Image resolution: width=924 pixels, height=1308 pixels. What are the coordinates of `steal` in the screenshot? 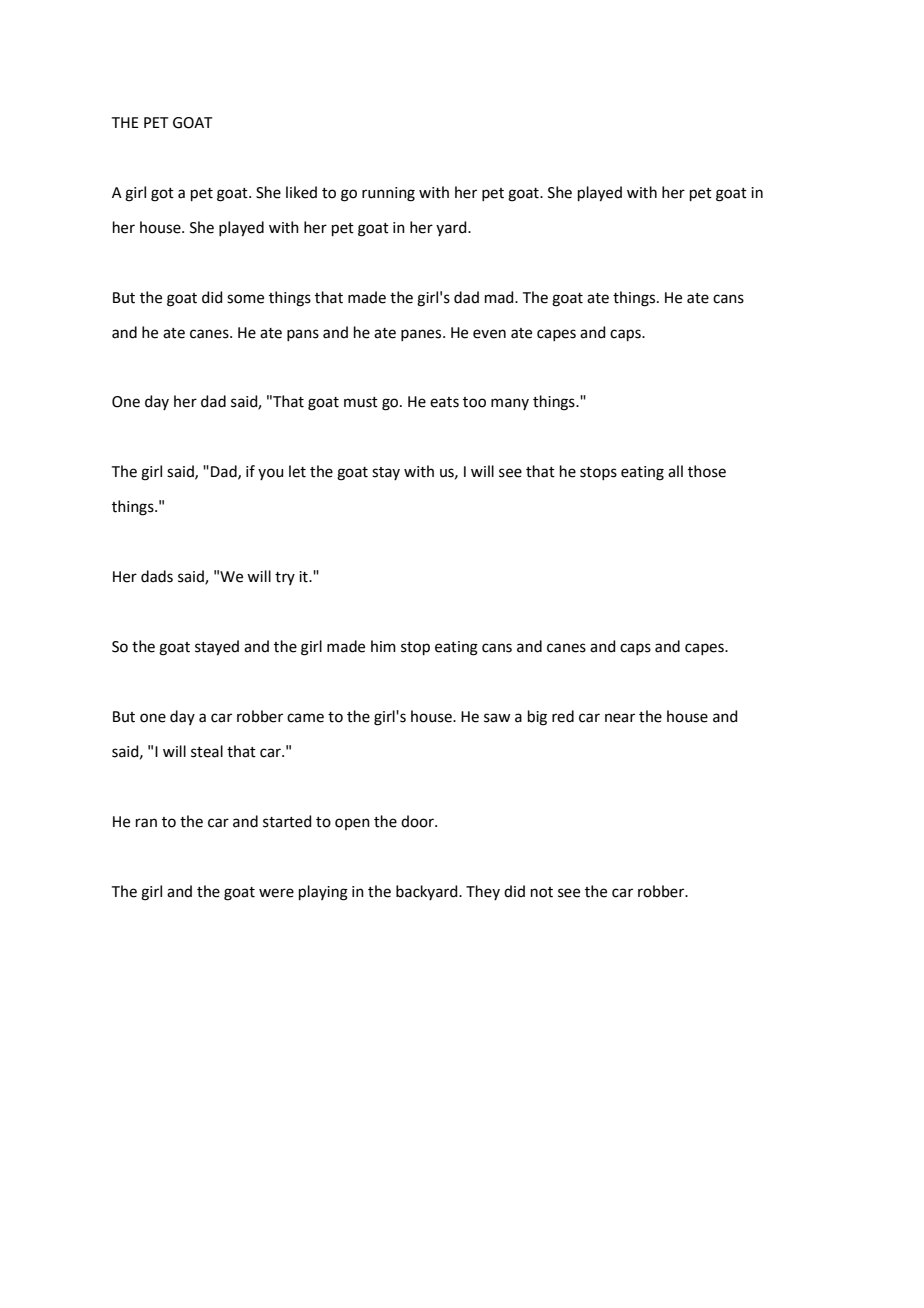 It's located at (207, 751).
